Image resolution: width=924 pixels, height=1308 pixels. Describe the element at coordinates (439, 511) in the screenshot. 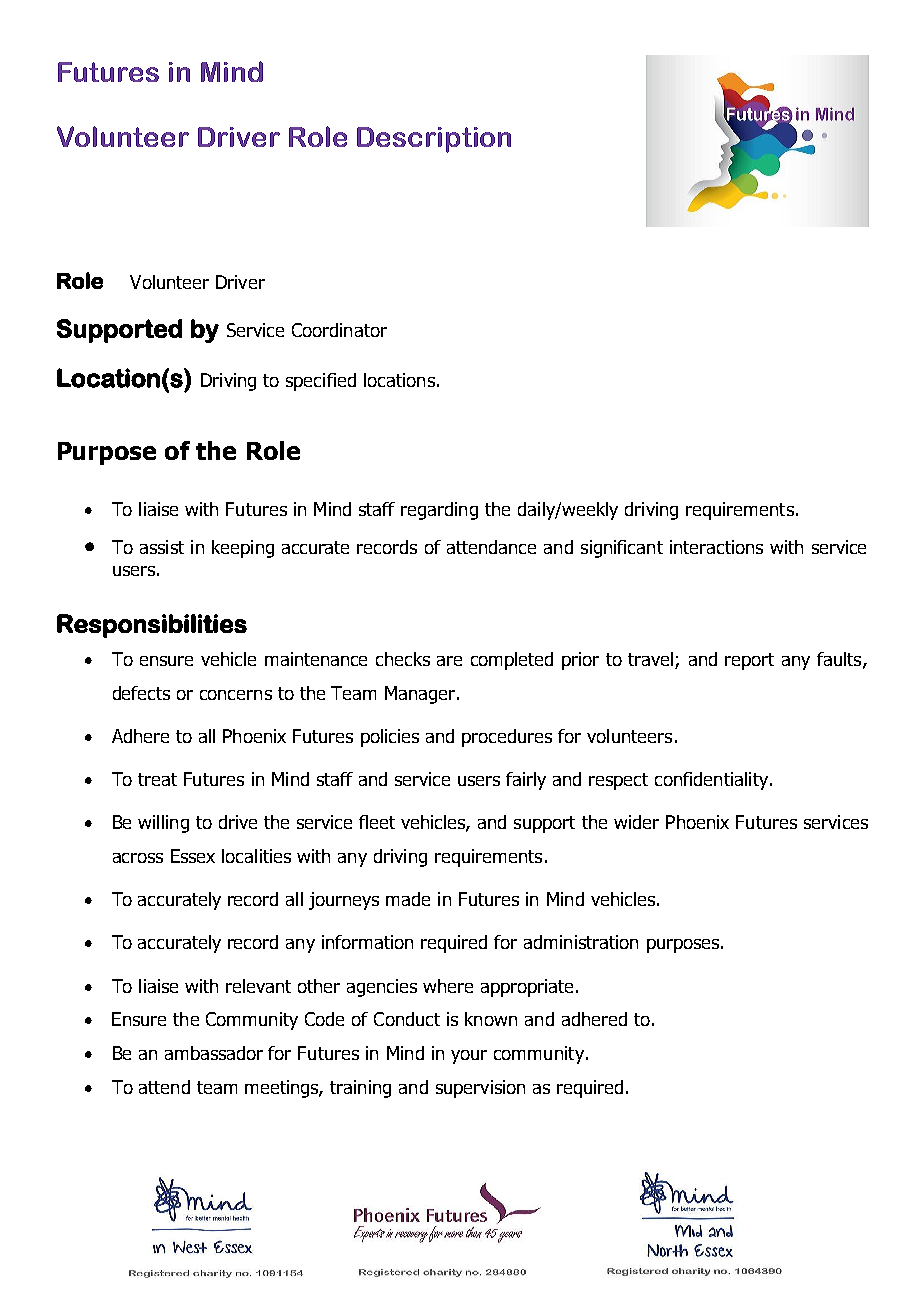

I see `regarding` at that location.
